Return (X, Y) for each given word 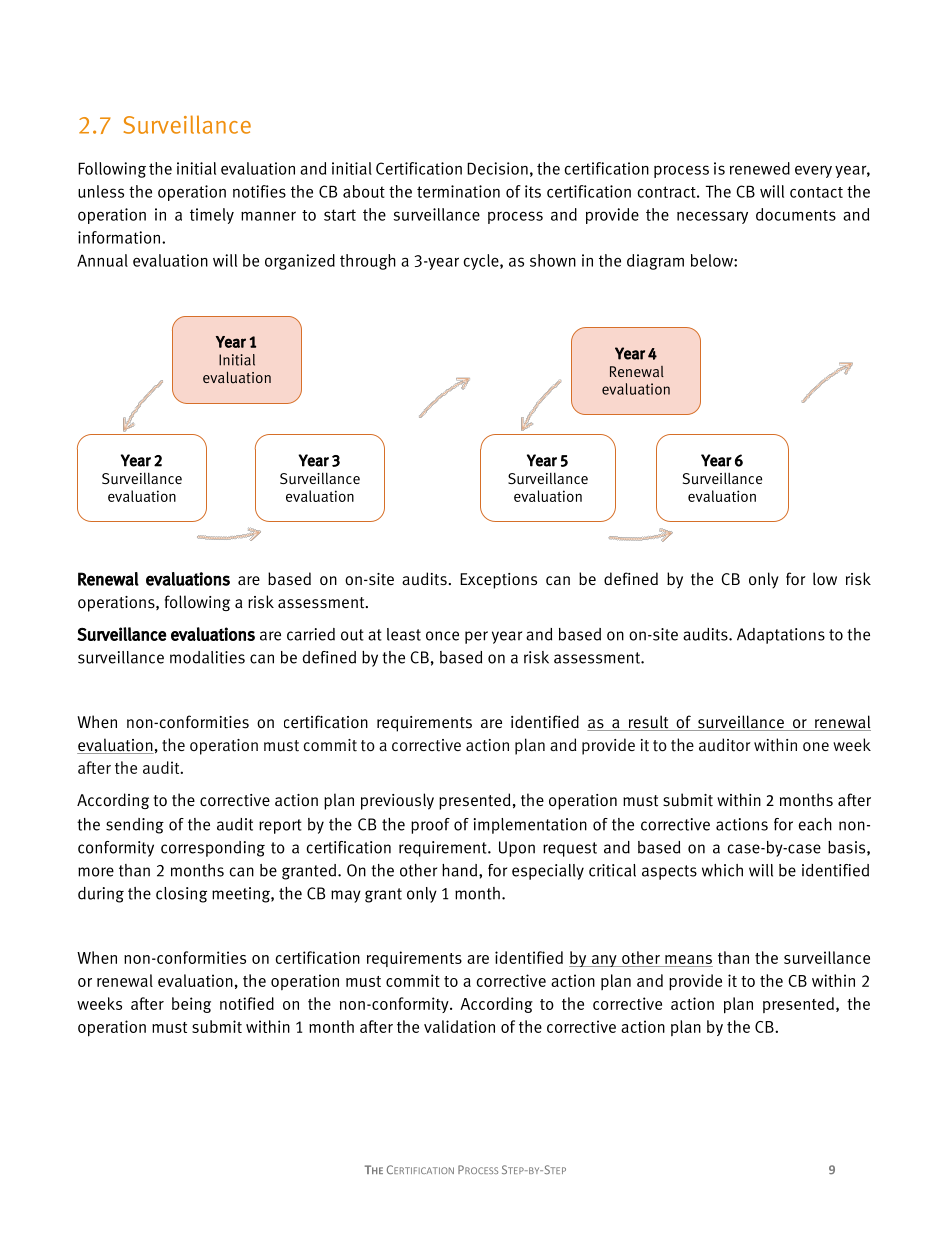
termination (458, 191)
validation (459, 1026)
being (191, 1005)
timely (212, 216)
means (688, 961)
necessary (712, 217)
